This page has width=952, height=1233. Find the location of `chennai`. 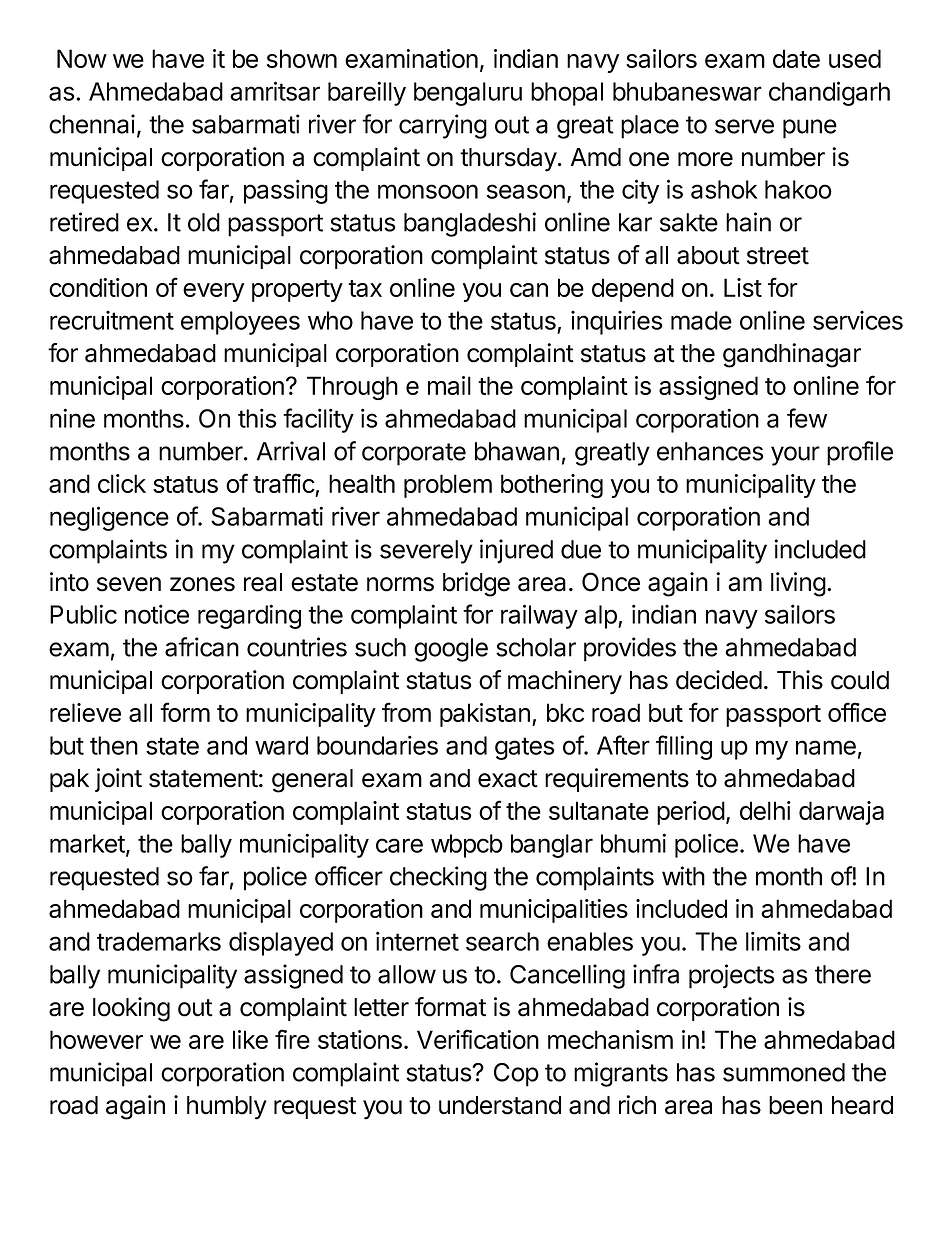

chennai is located at coordinates (92, 124).
